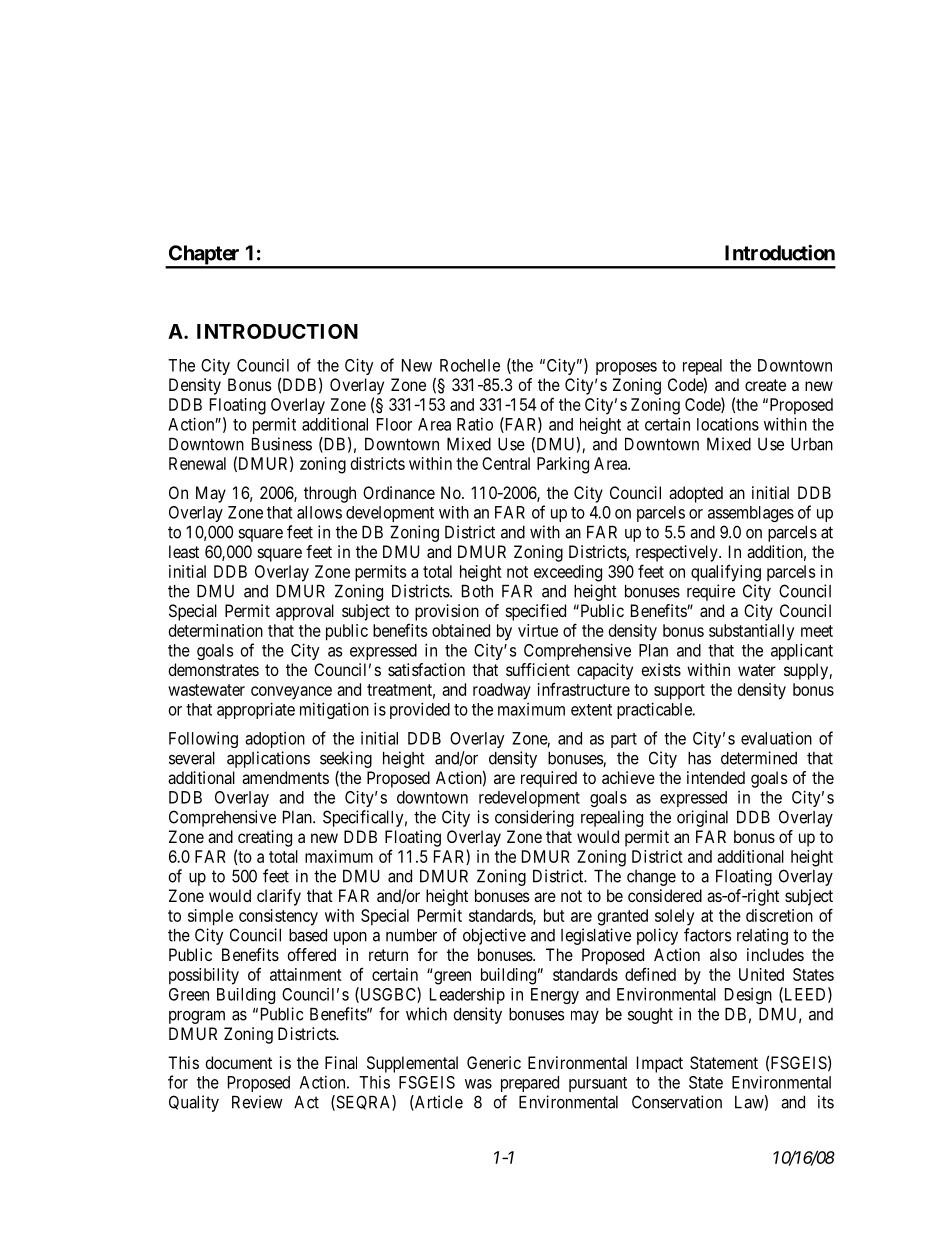  I want to click on Rochelle, so click(470, 365).
